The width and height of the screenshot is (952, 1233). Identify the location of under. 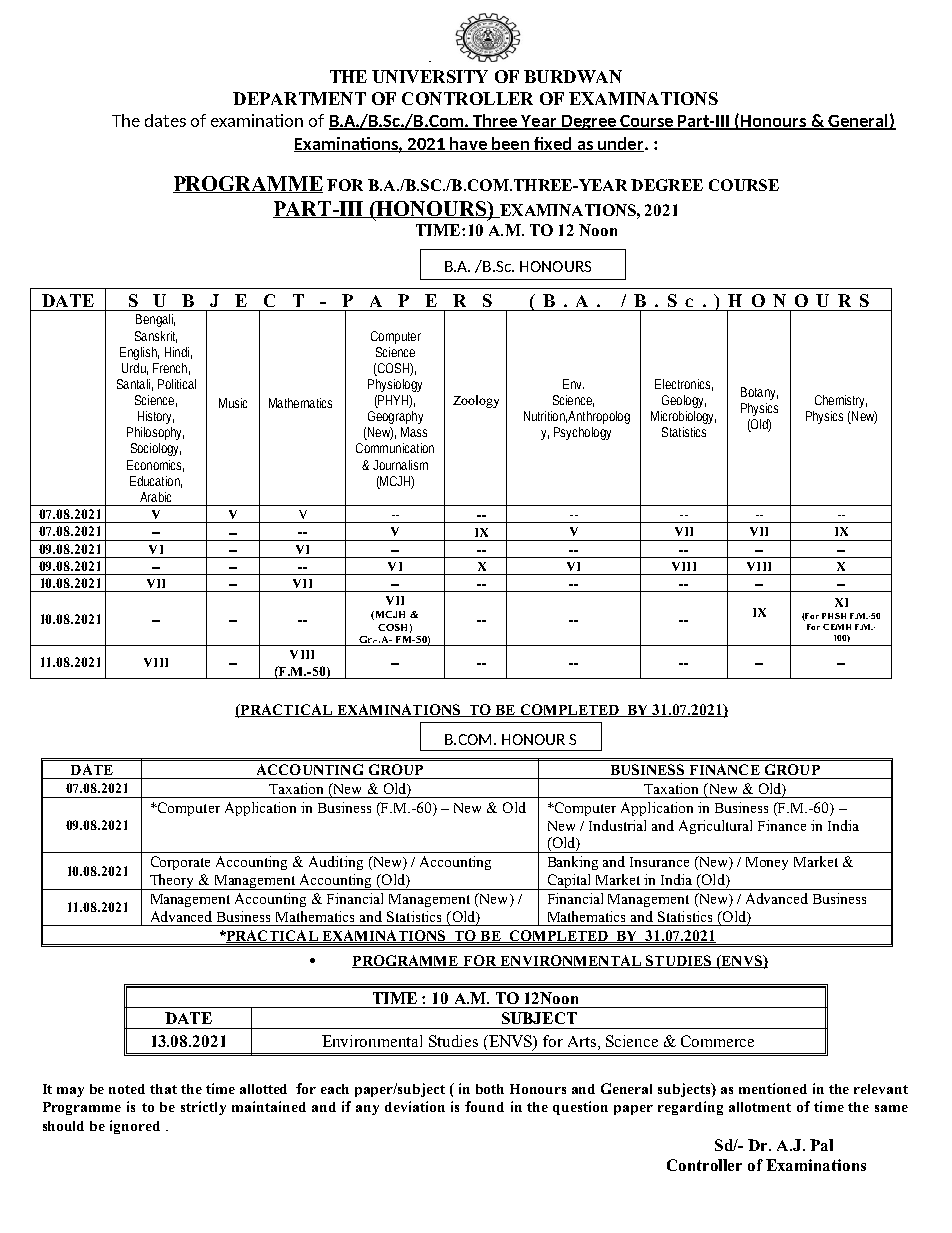
(621, 144).
